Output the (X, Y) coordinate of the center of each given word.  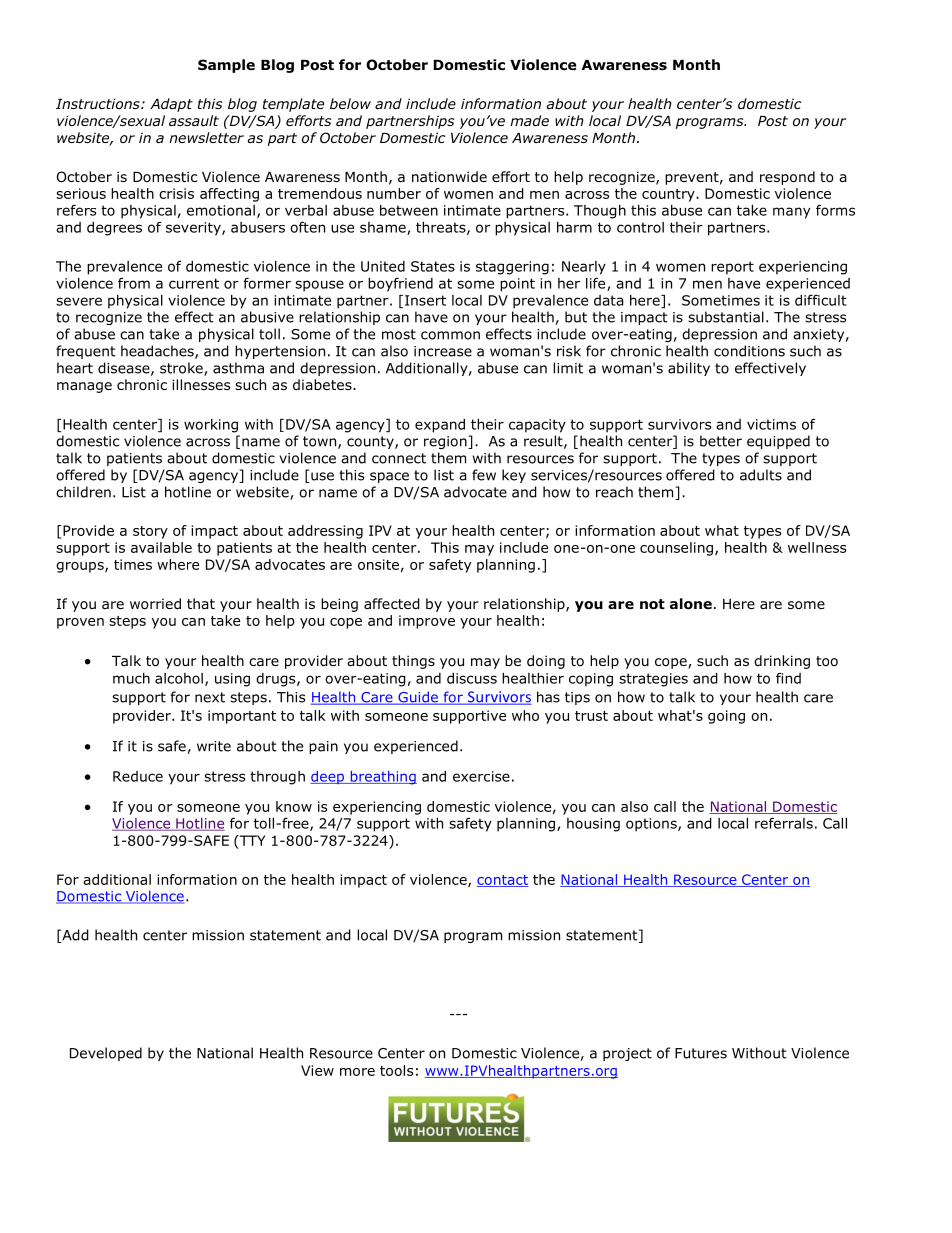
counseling (676, 549)
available (161, 547)
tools (396, 1070)
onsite (378, 564)
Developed (106, 1054)
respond (787, 178)
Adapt (171, 105)
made (529, 120)
